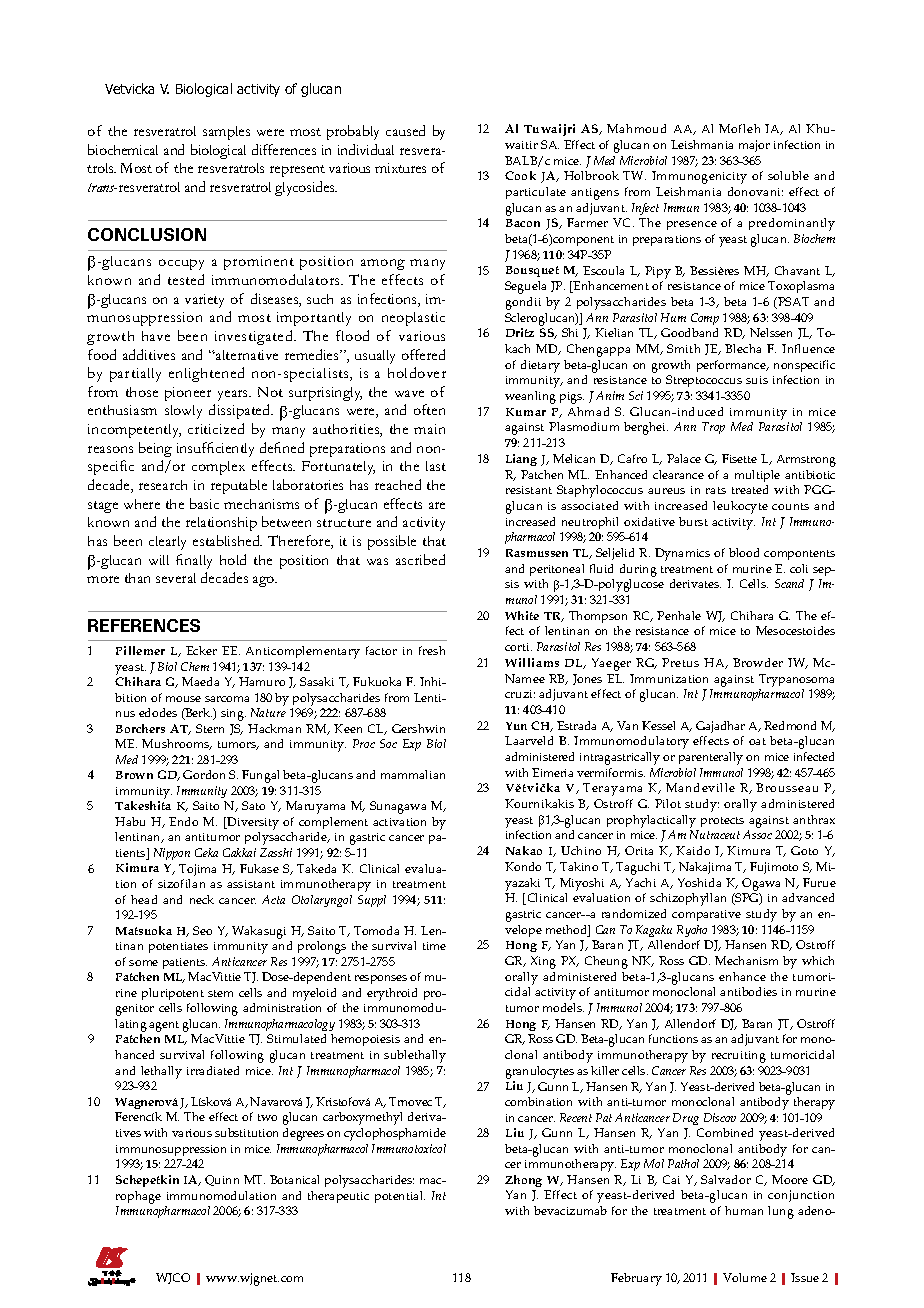  Describe the element at coordinates (757, 741) in the page. I see `oat` at that location.
